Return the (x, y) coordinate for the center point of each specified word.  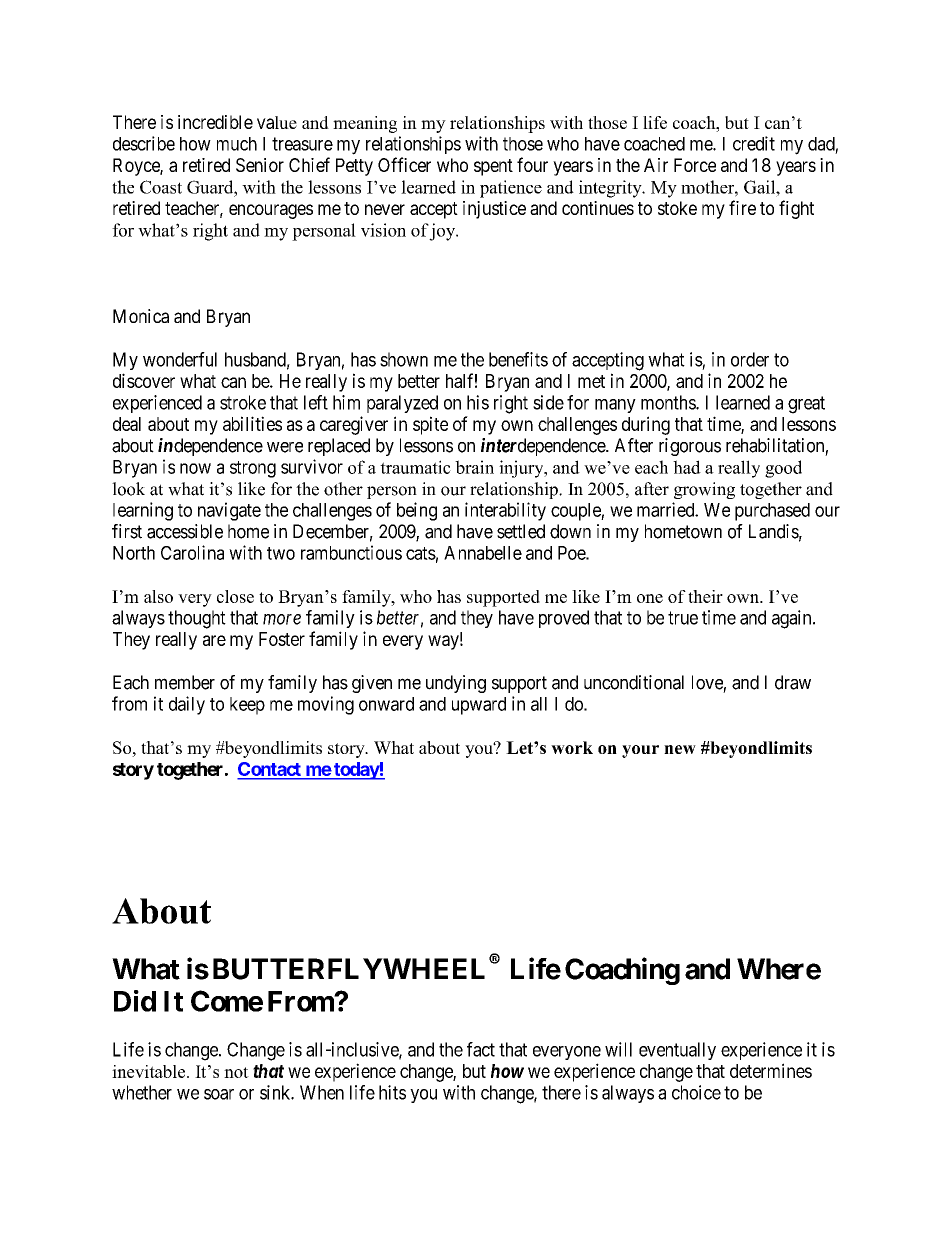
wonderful (180, 359)
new (680, 749)
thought (197, 619)
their (705, 596)
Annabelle (483, 553)
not (236, 1072)
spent (493, 167)
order (750, 359)
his (478, 402)
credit (754, 143)
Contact (270, 770)
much (237, 144)
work (572, 747)
